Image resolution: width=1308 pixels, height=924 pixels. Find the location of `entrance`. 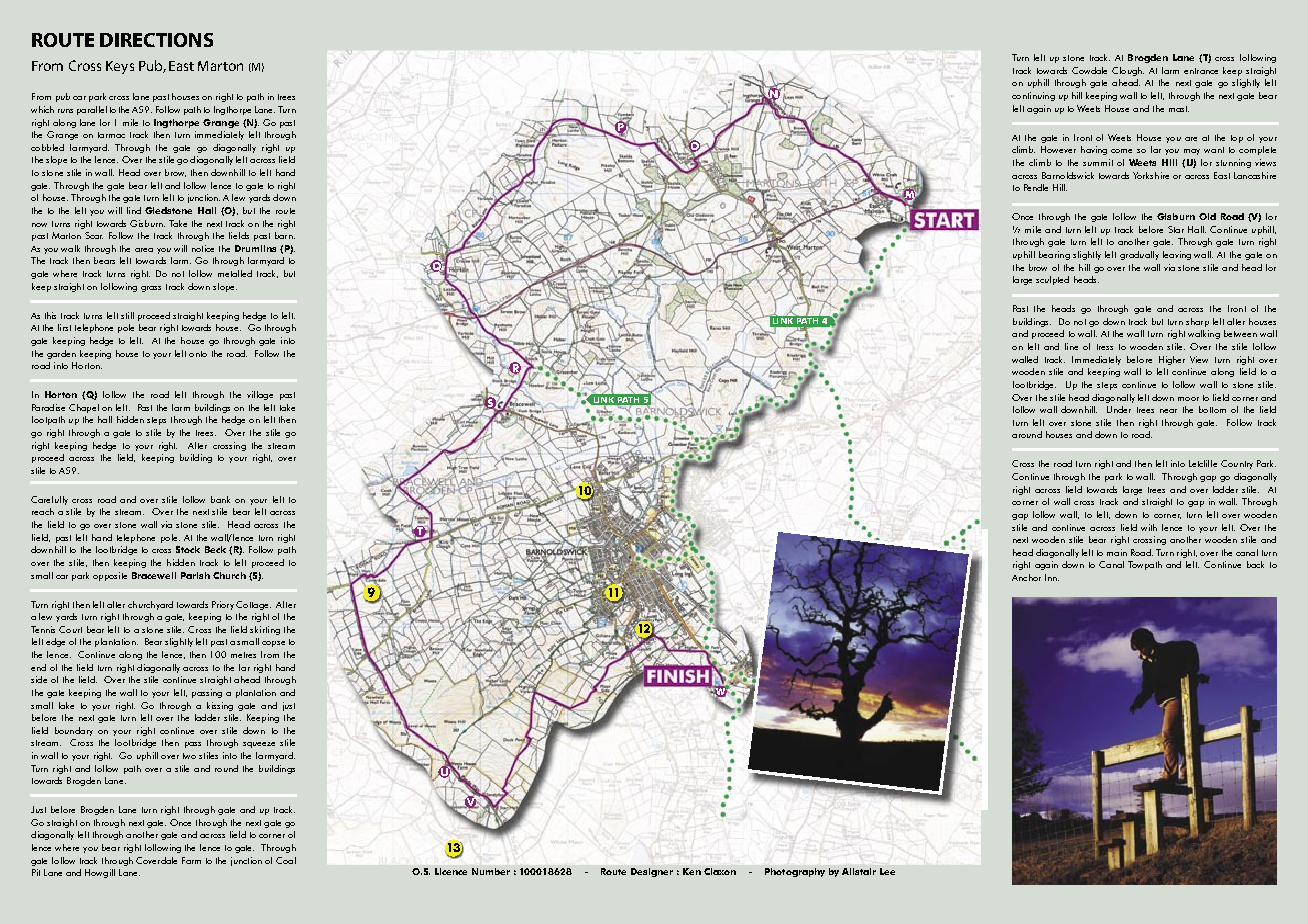

entrance is located at coordinates (1201, 71).
